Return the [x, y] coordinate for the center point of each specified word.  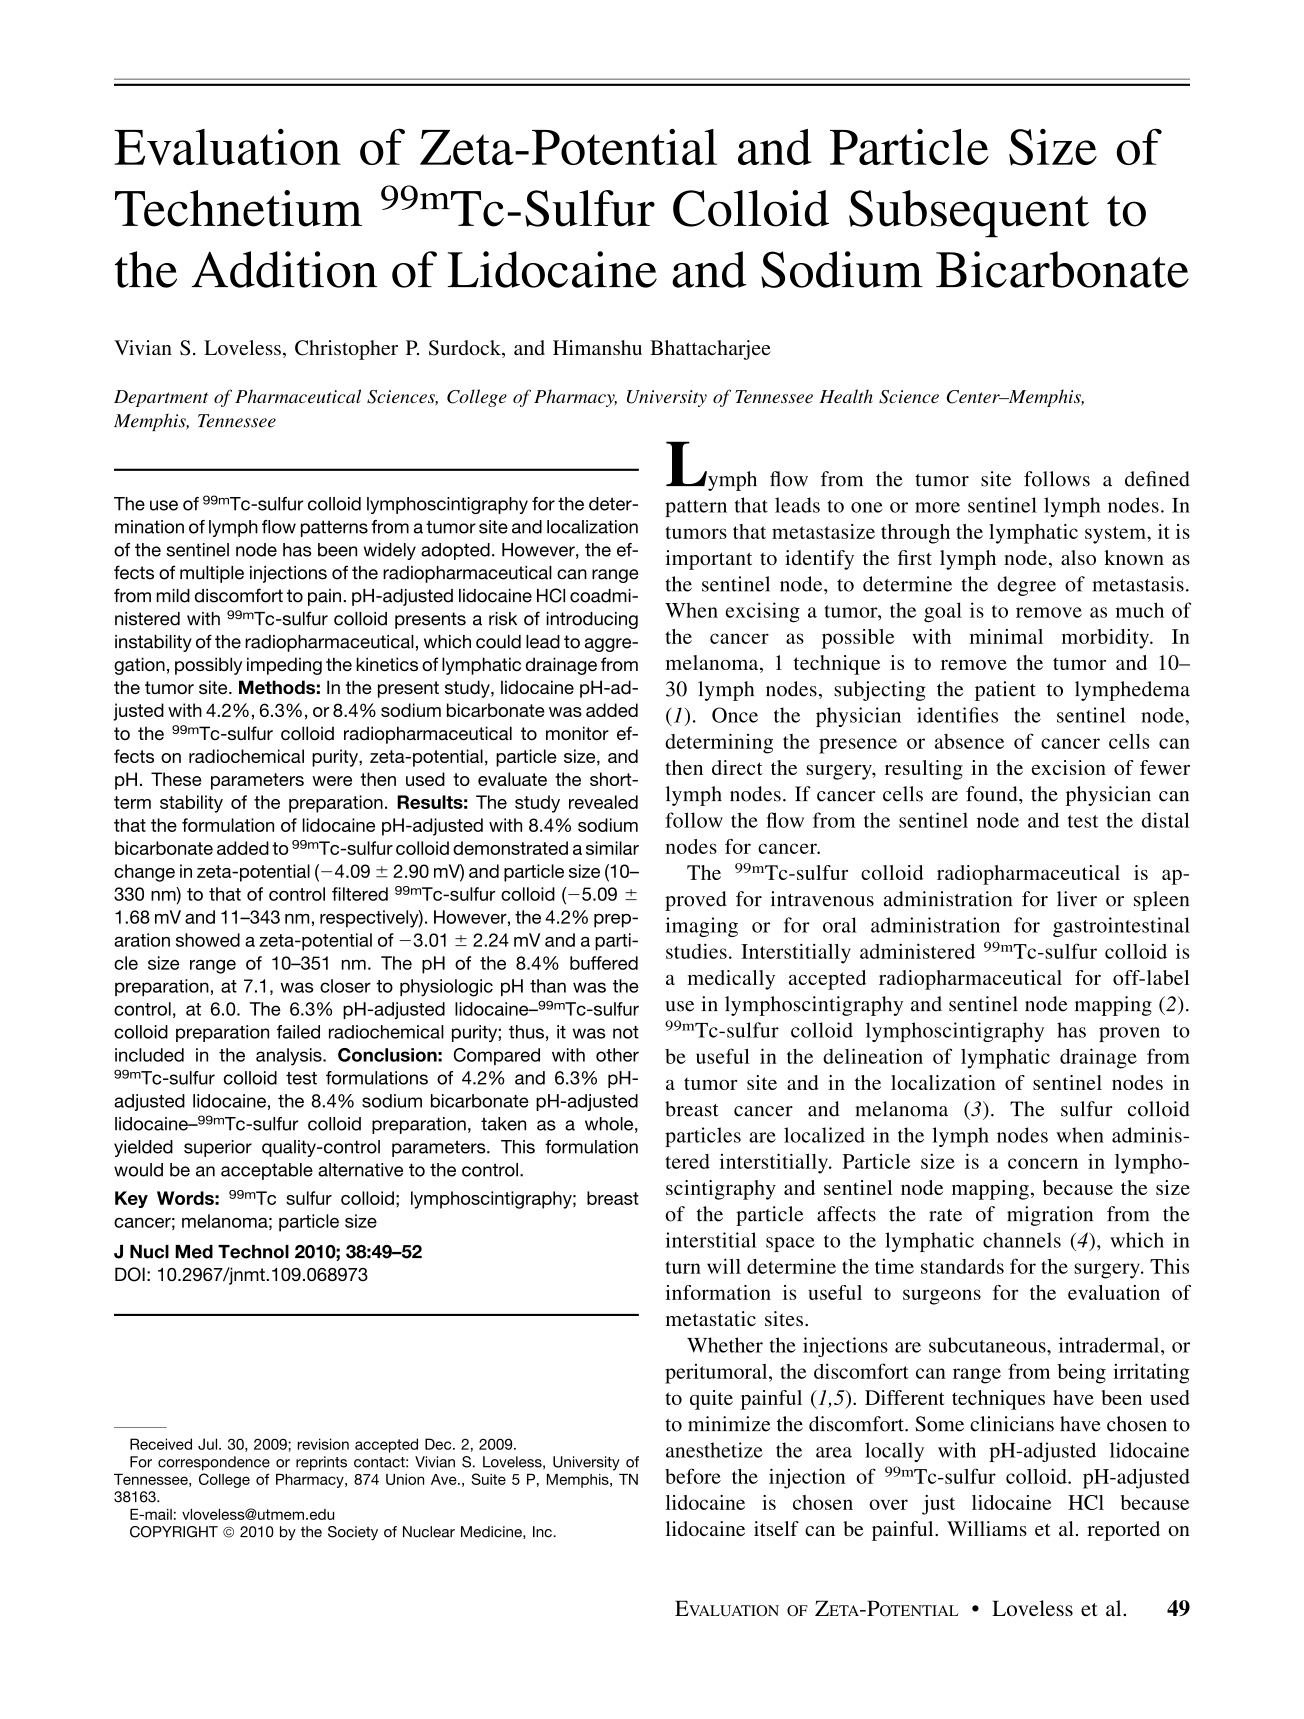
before [693, 1476]
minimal [1006, 636]
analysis [290, 1057]
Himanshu [597, 347]
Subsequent [969, 214]
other [617, 1055]
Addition [284, 269]
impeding [284, 666]
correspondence [214, 1463]
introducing [592, 620]
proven [1129, 1034]
